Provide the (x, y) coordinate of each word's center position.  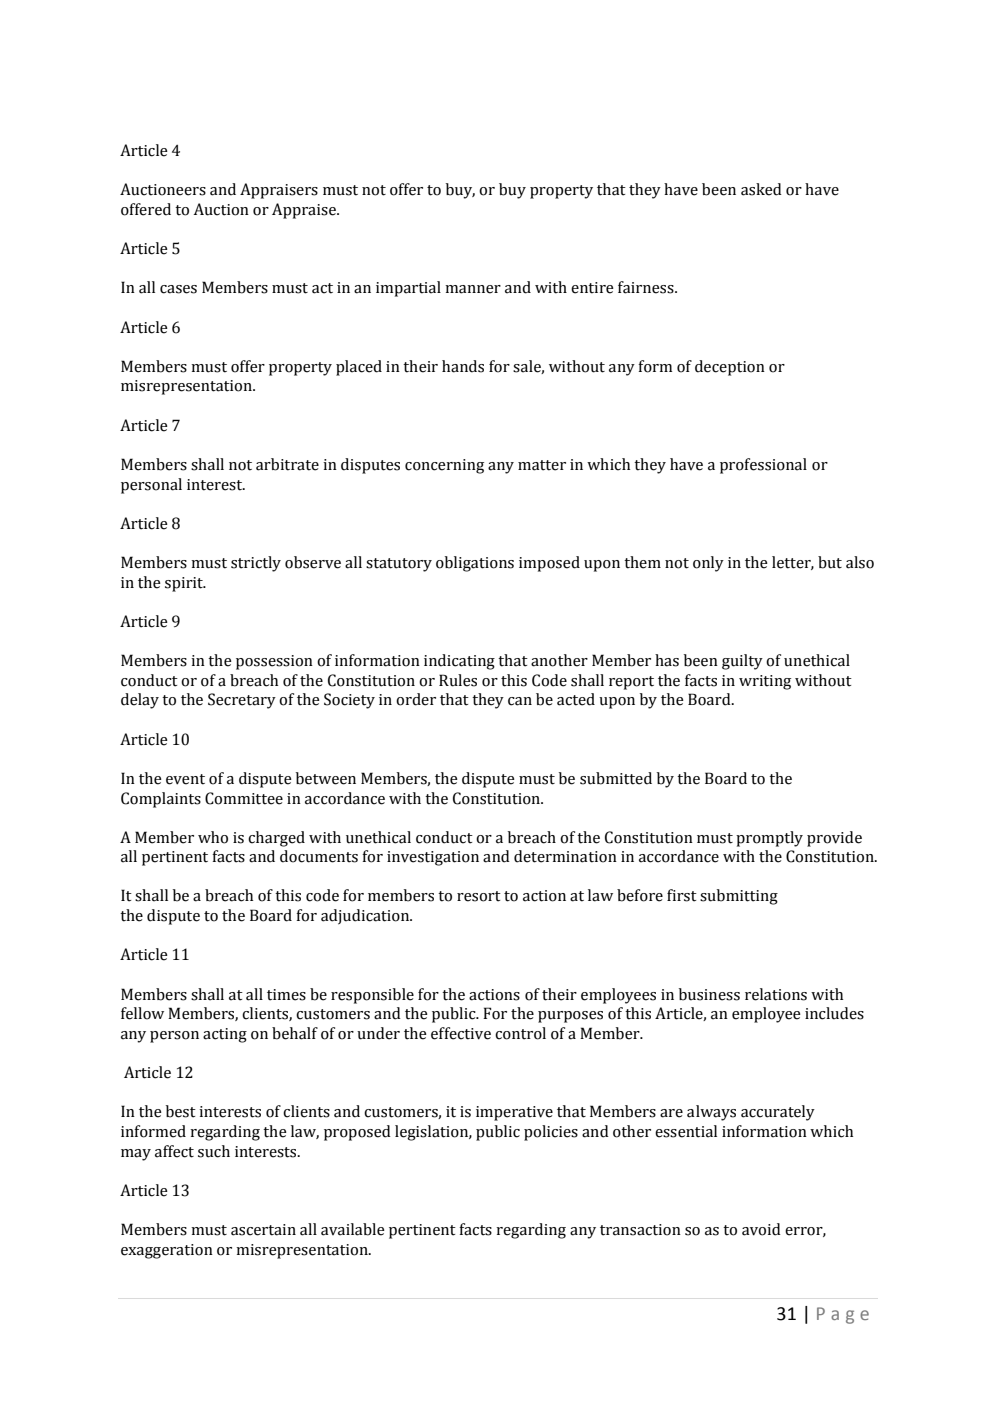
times (286, 995)
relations (776, 994)
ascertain (263, 1230)
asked (761, 189)
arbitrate (287, 464)
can (520, 701)
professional (763, 466)
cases (178, 289)
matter (542, 465)
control (520, 1033)
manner (473, 289)
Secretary (242, 701)
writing (765, 682)
